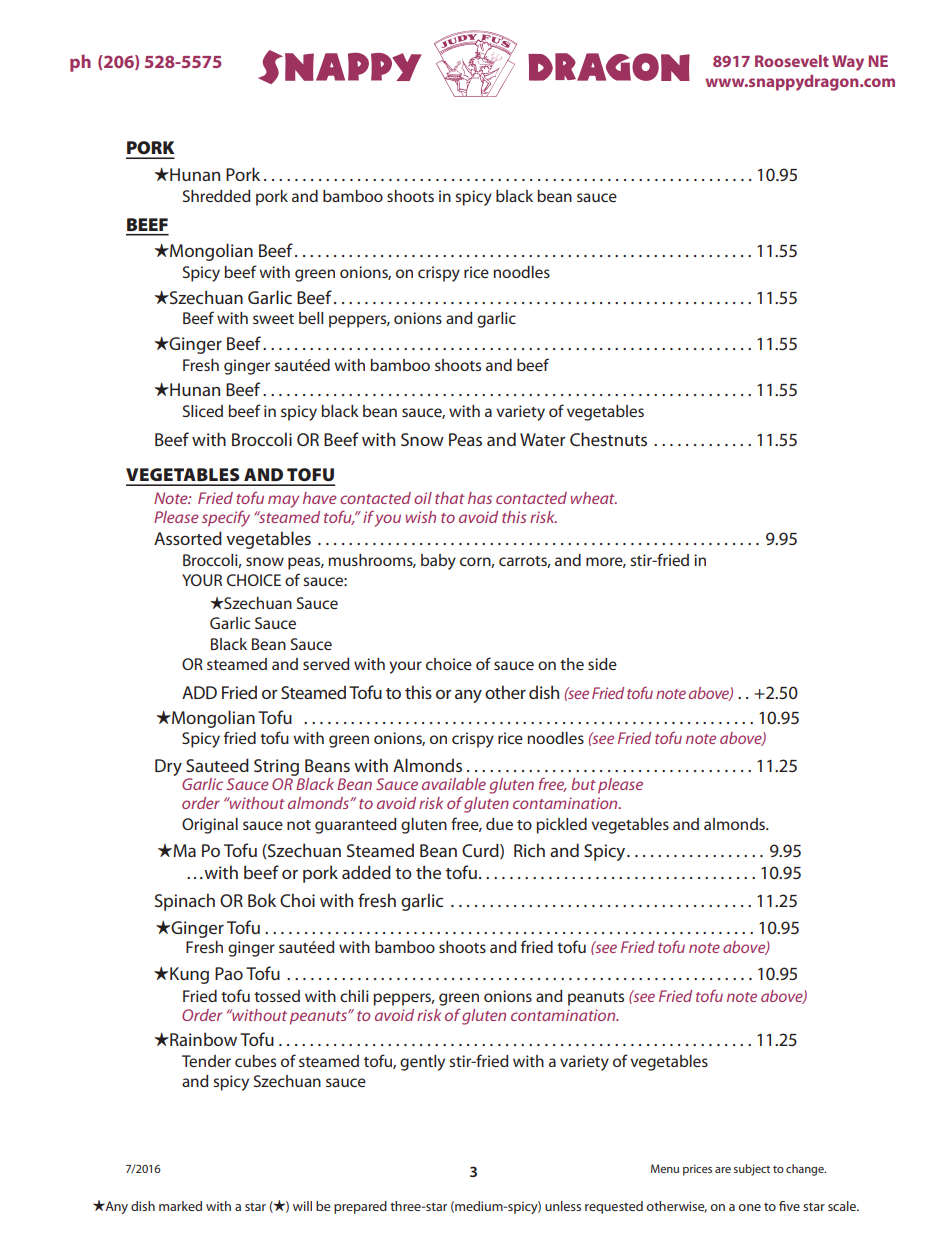 The width and height of the screenshot is (952, 1233). What do you see at coordinates (217, 196) in the screenshot?
I see `Shredded` at bounding box center [217, 196].
